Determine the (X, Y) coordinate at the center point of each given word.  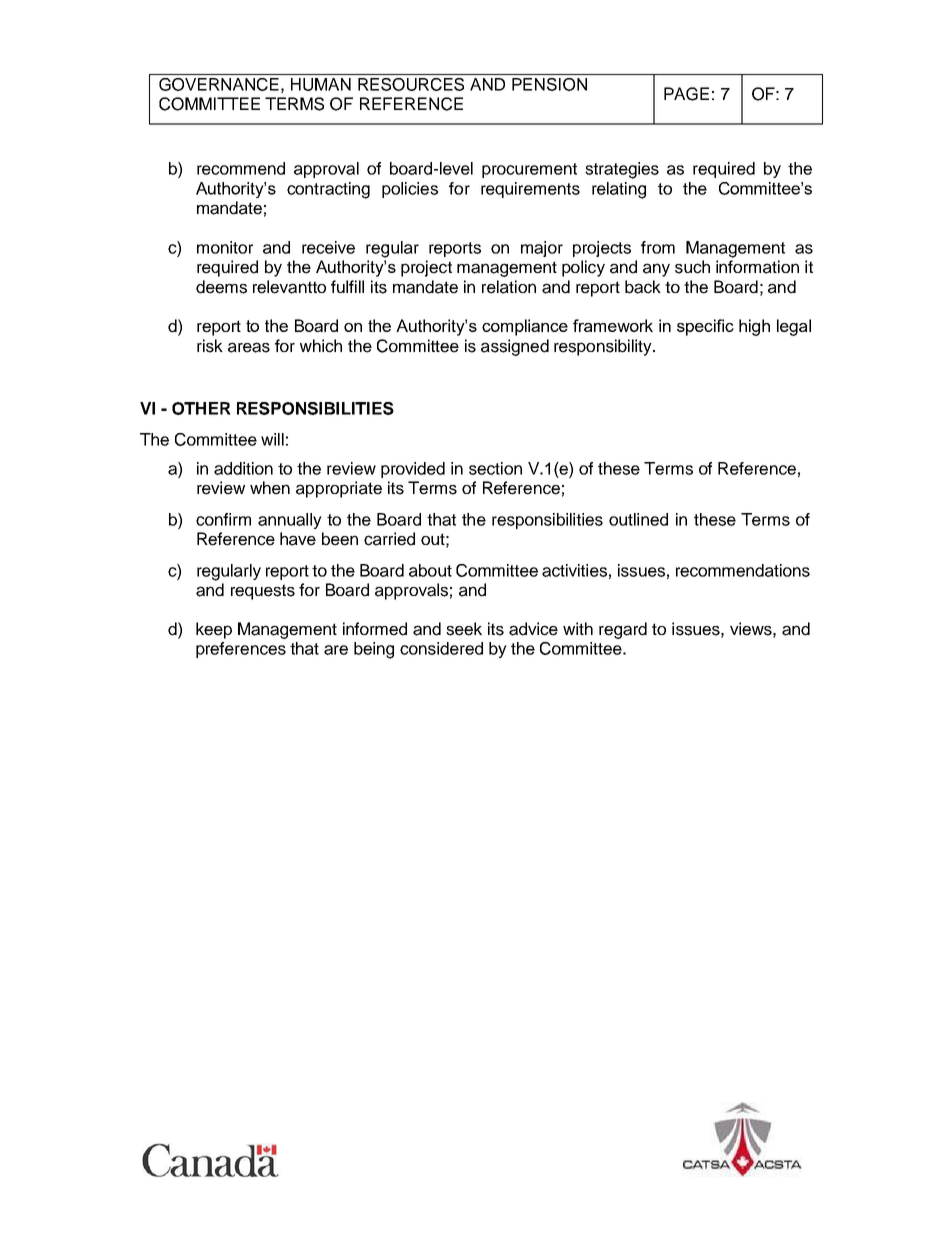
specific (705, 327)
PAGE (686, 94)
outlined (638, 519)
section (495, 468)
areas (249, 347)
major (542, 249)
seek (464, 629)
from (658, 247)
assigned (515, 347)
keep (214, 630)
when (270, 488)
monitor (225, 247)
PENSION (549, 84)
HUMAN (321, 84)
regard (623, 630)
